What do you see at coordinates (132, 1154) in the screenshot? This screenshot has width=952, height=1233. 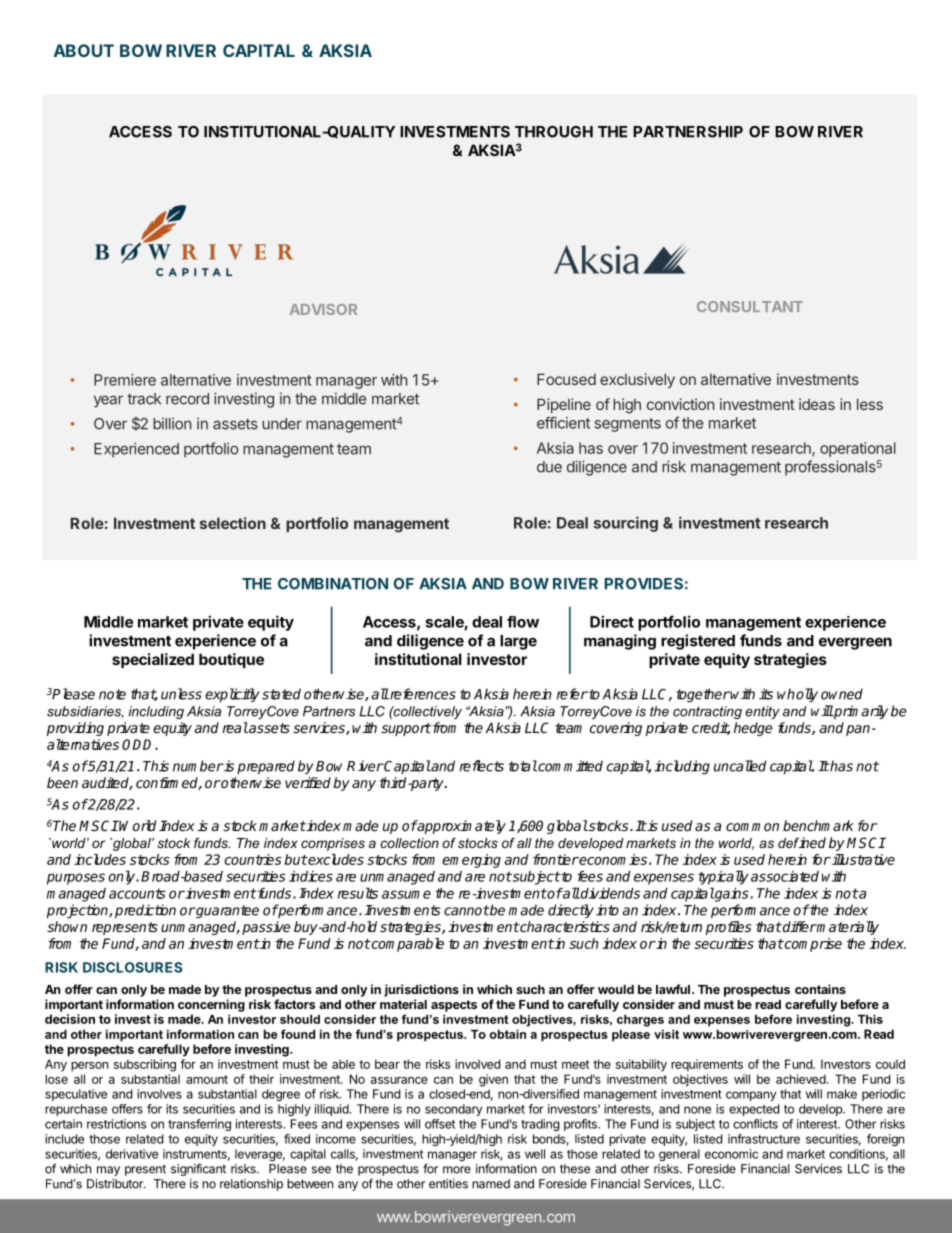 I see `derivative` at bounding box center [132, 1154].
